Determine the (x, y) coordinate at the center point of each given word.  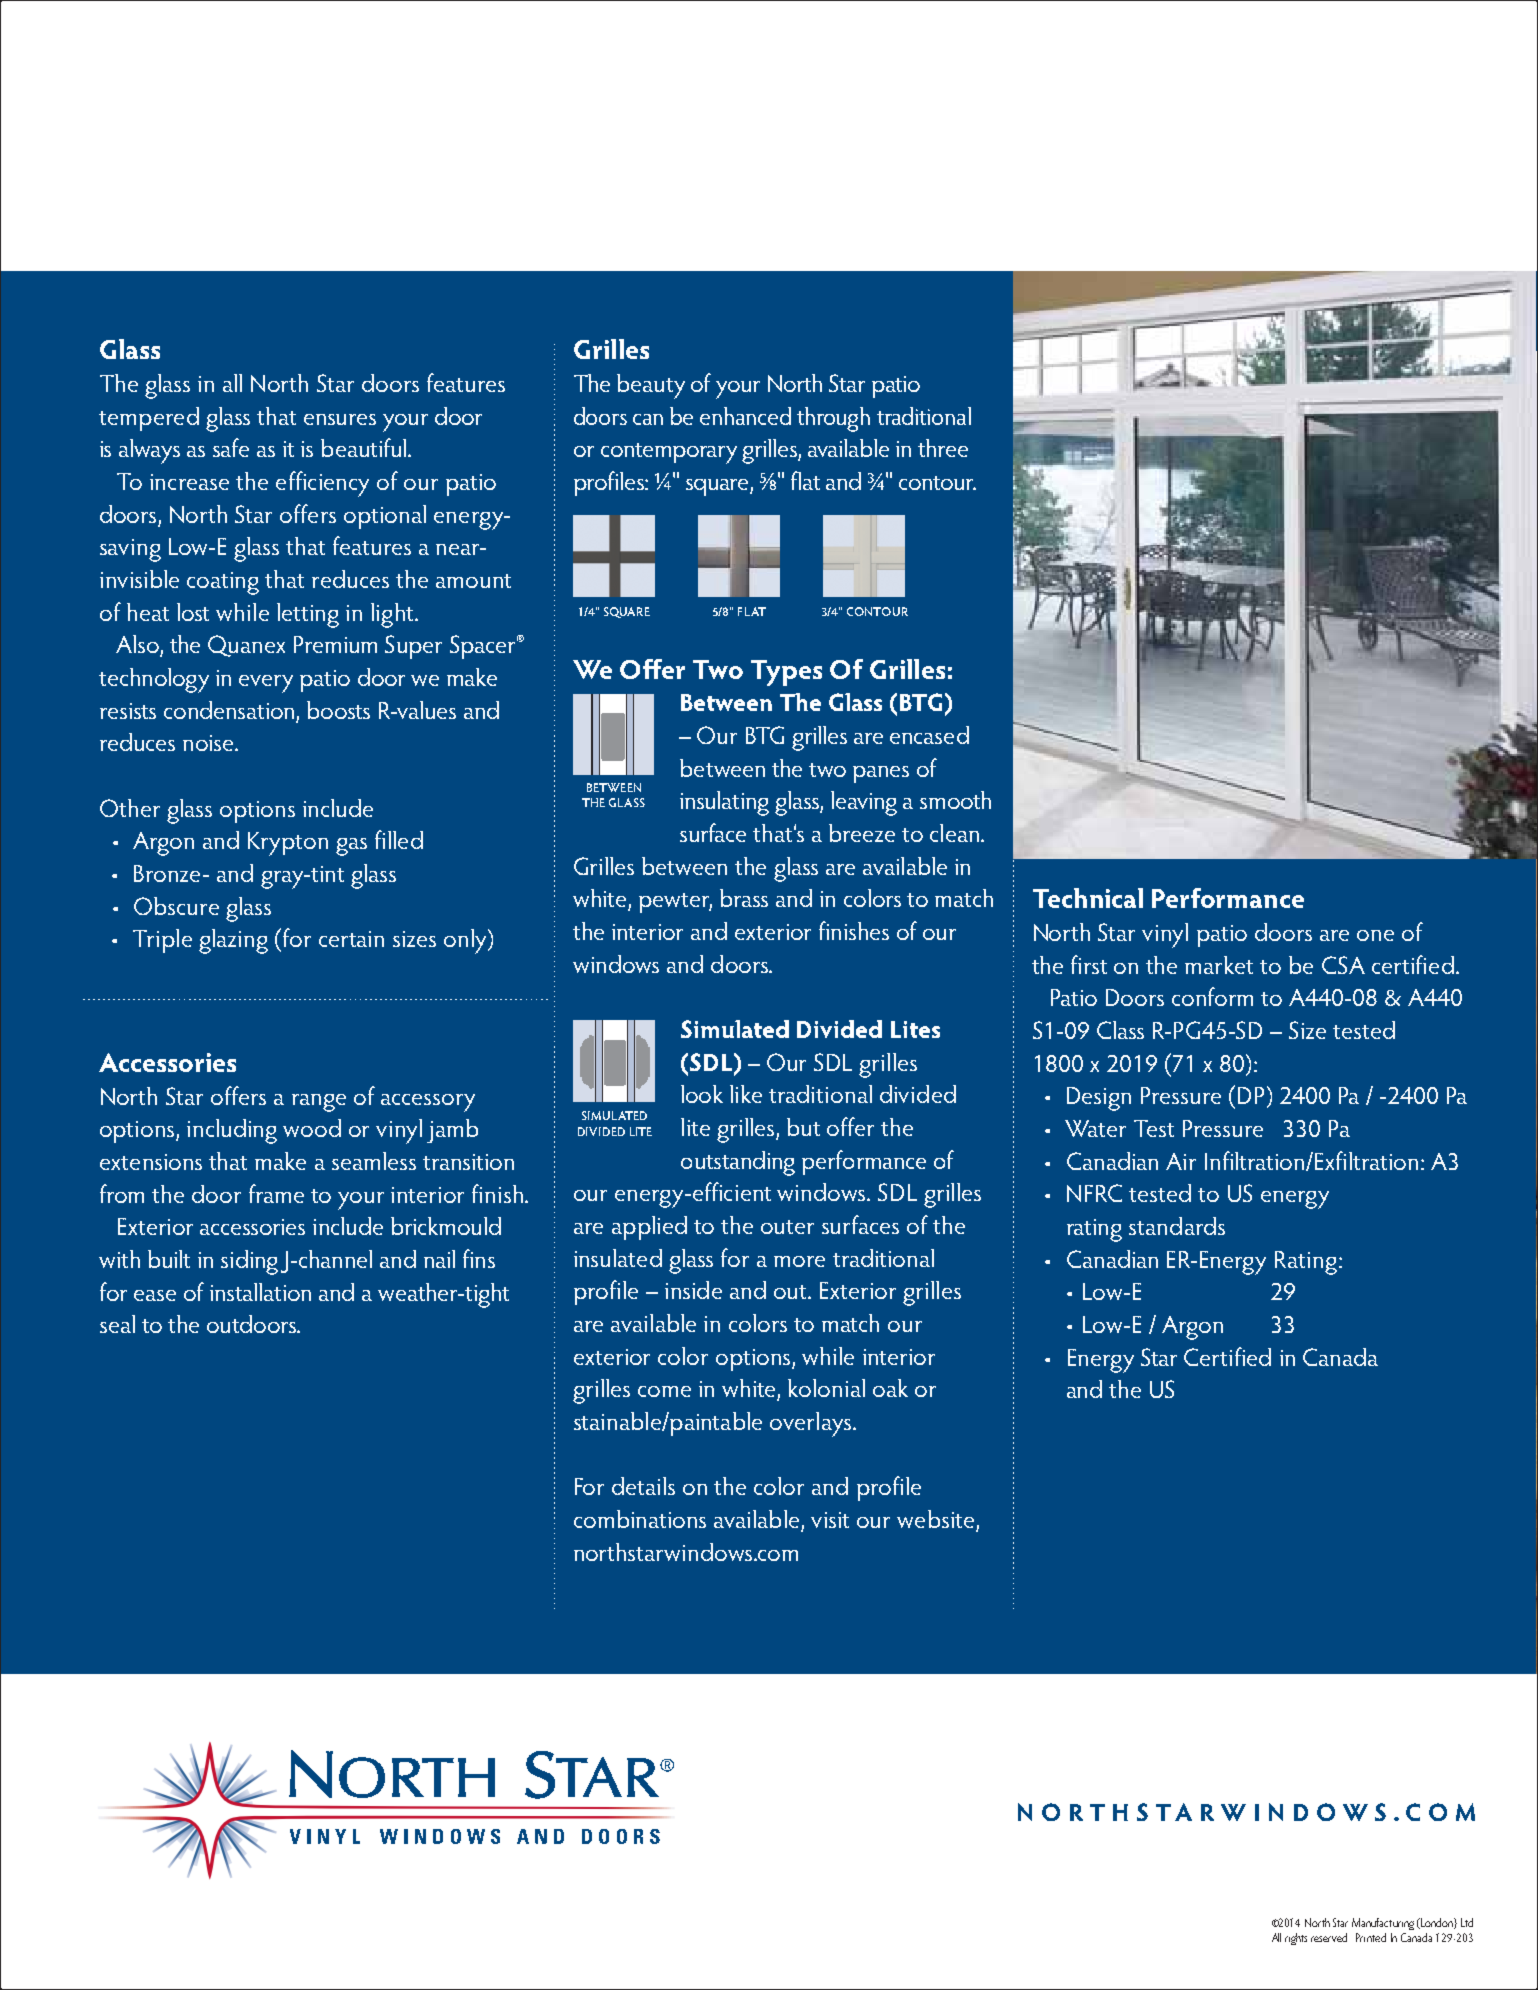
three (943, 448)
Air (1181, 1161)
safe (231, 447)
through (833, 419)
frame (276, 1193)
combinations (640, 1519)
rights (1296, 1939)
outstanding (738, 1163)
